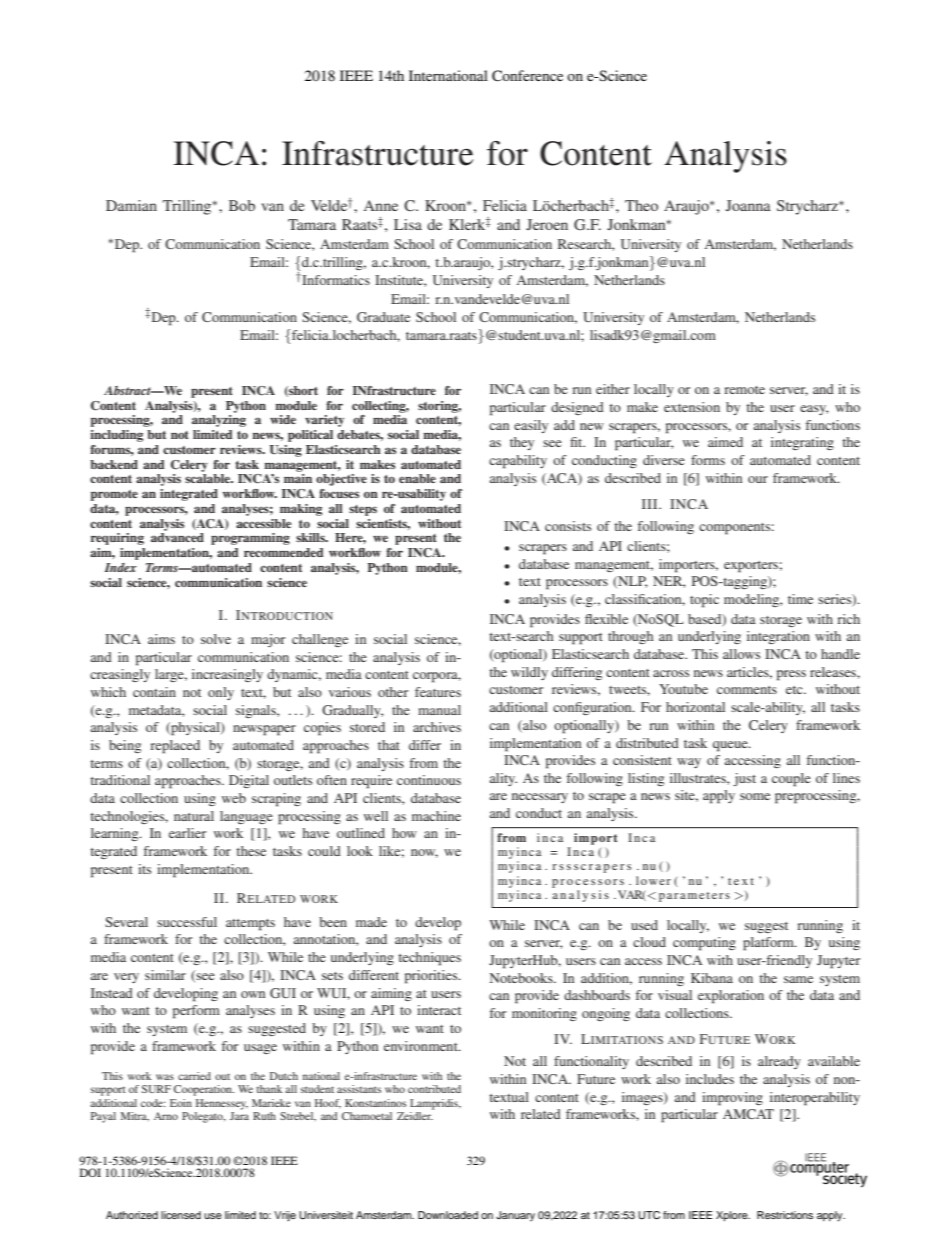 The image size is (952, 1233). I want to click on features, so click(438, 692).
